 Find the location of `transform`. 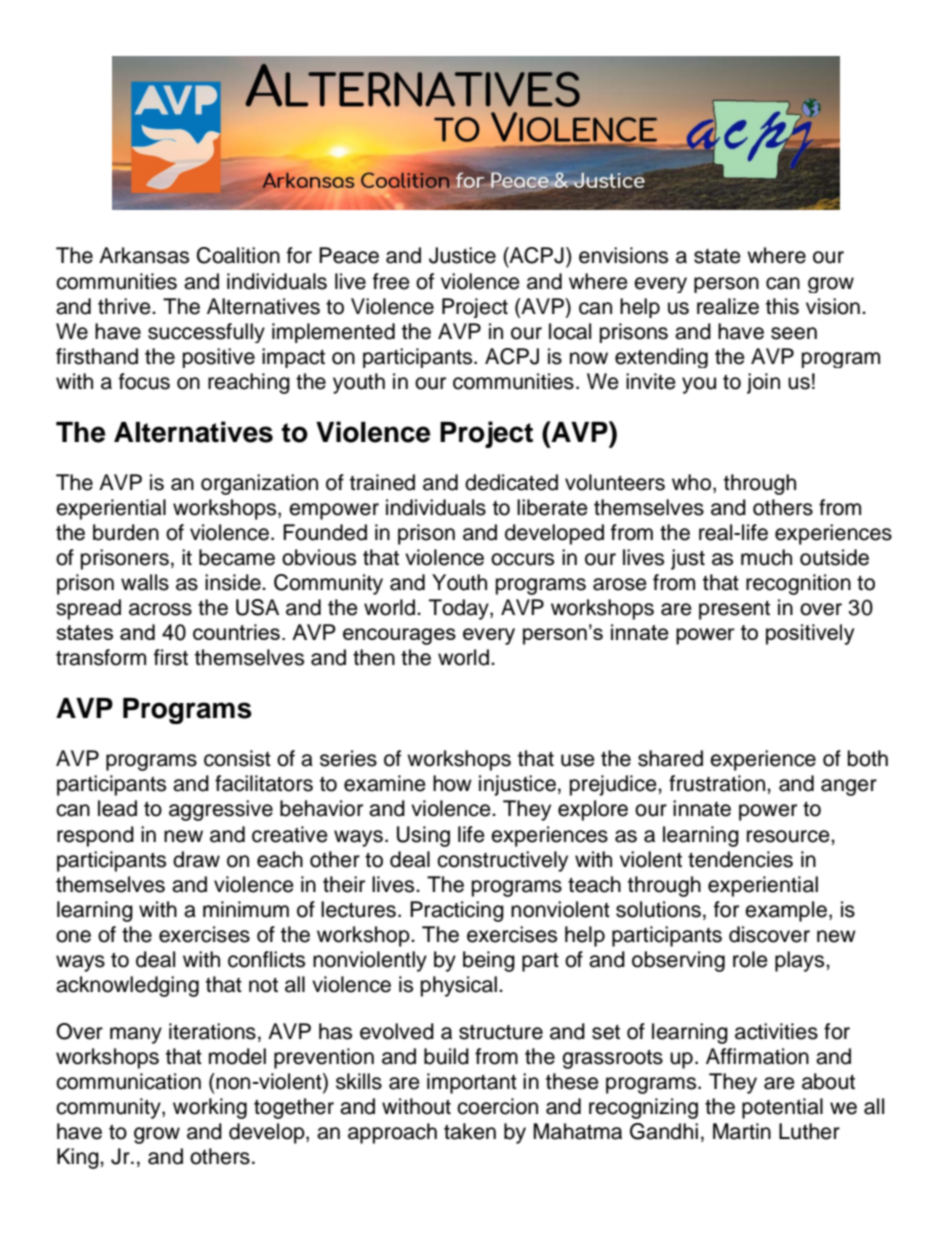

transform is located at coordinates (101, 657).
